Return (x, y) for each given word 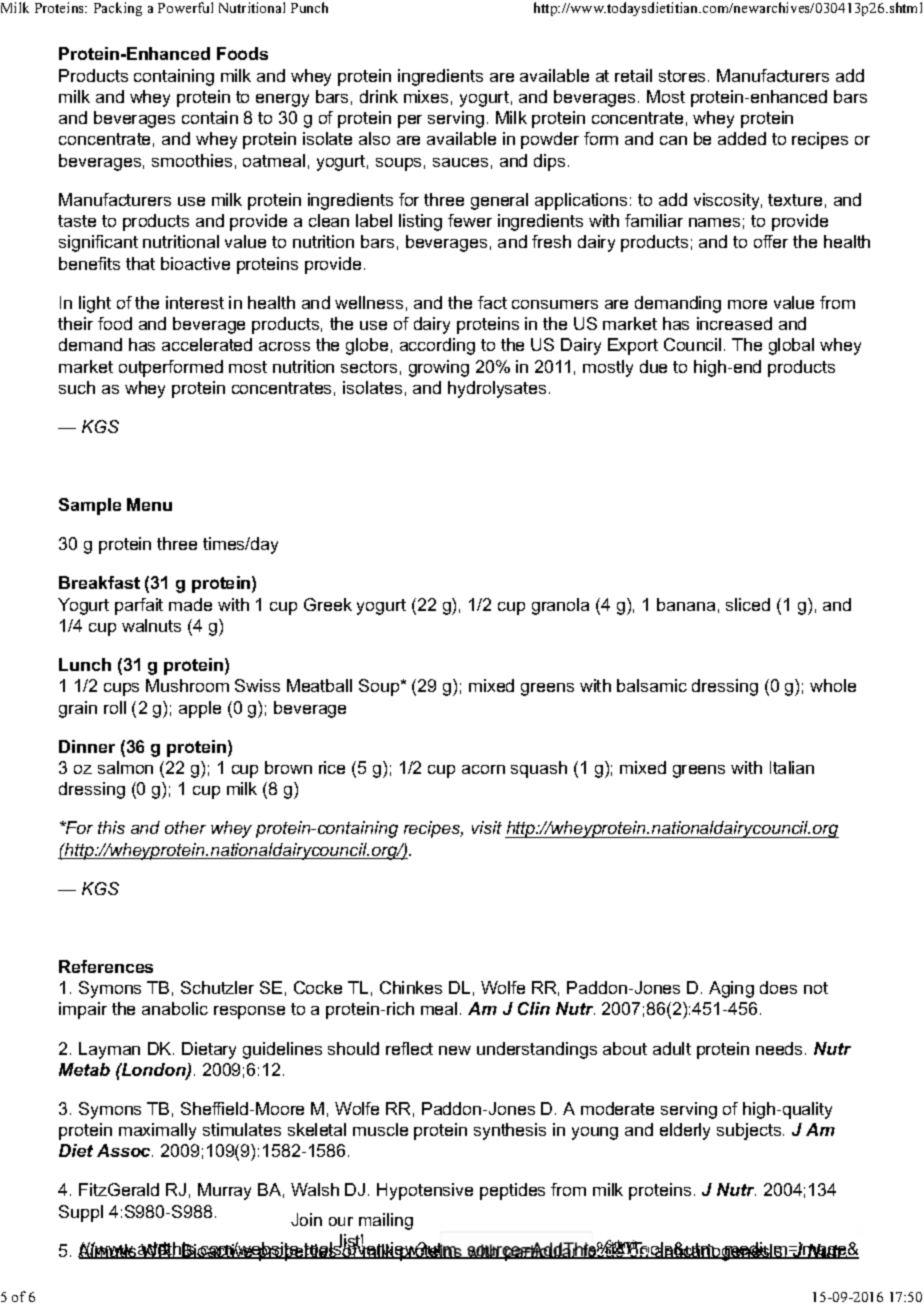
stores (684, 76)
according (437, 346)
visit (487, 827)
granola (560, 606)
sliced (748, 604)
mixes (426, 96)
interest (195, 302)
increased (734, 323)
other (185, 827)
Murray (224, 1191)
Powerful (185, 7)
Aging (731, 989)
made (190, 604)
